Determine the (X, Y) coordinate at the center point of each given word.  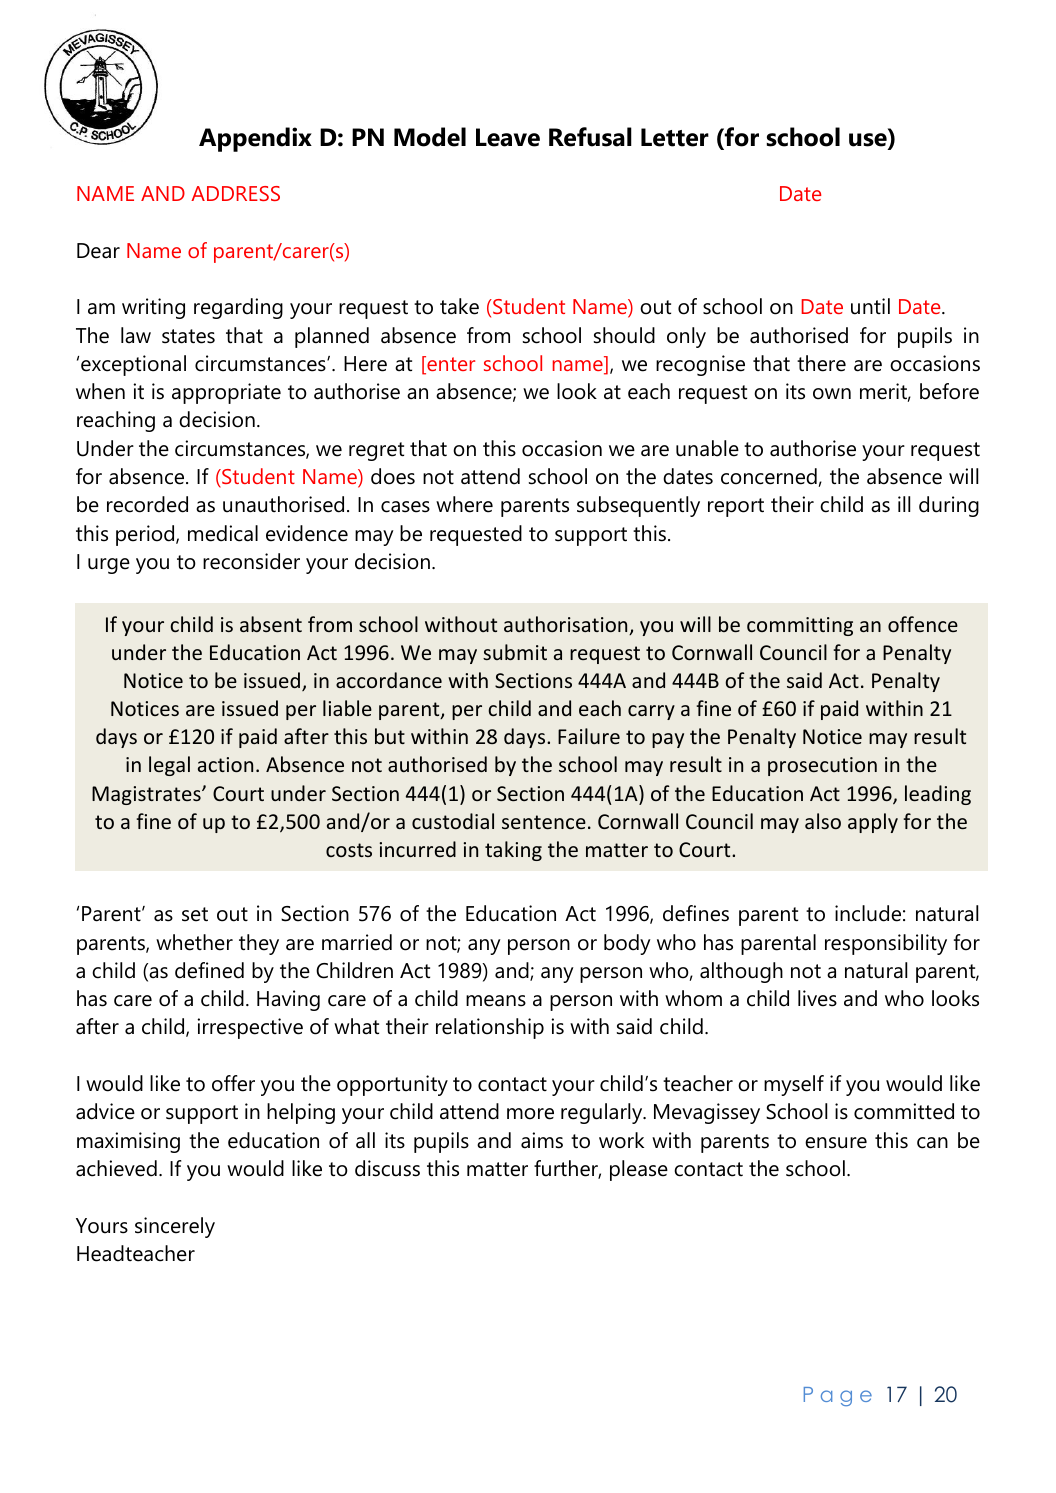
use (869, 141)
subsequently (638, 506)
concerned (769, 476)
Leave (508, 137)
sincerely (175, 1227)
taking (513, 851)
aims (542, 1140)
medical (223, 533)
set (195, 914)
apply (873, 823)
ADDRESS (235, 193)
